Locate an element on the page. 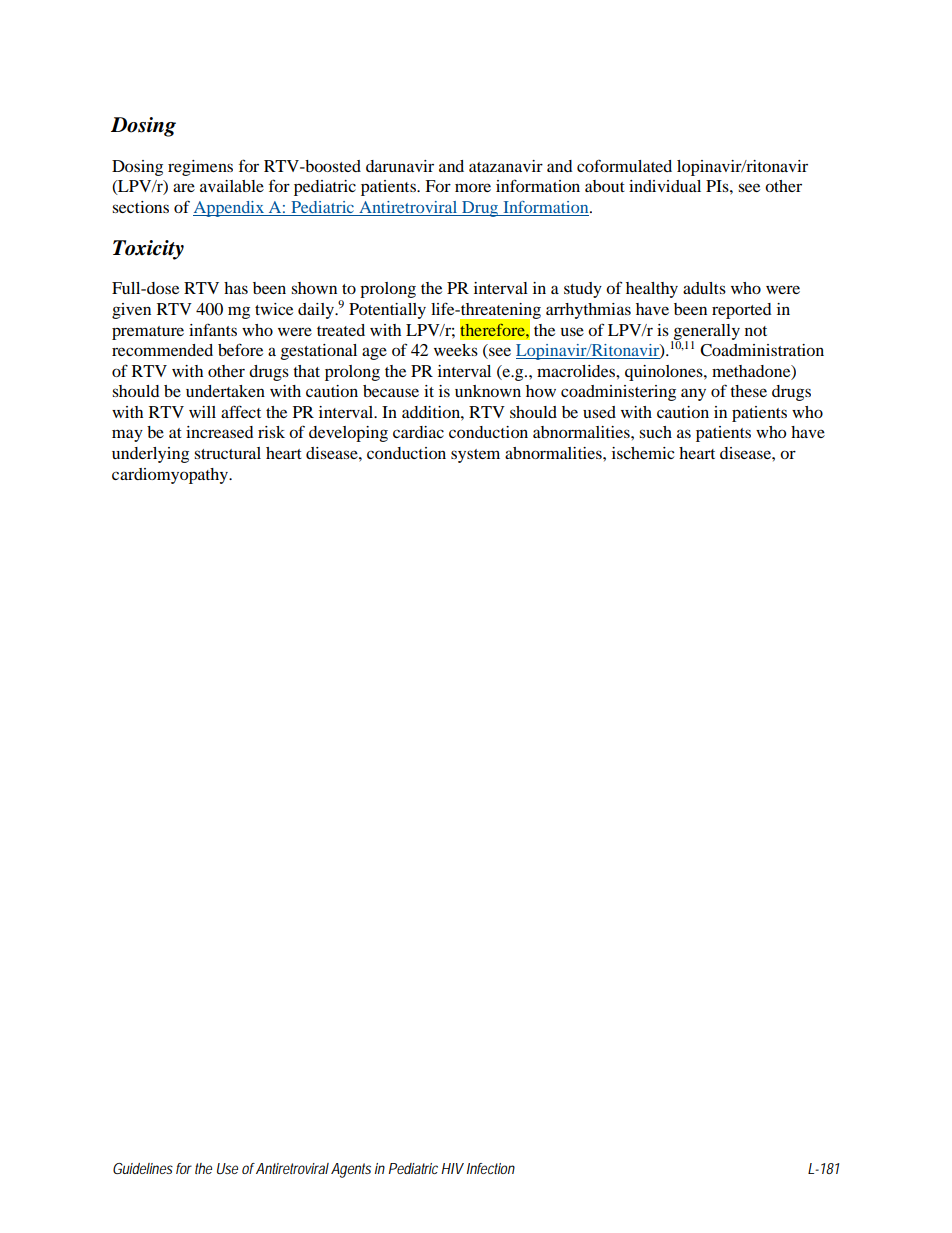 The height and width of the document is (1233, 952). underlying is located at coordinates (150, 455).
